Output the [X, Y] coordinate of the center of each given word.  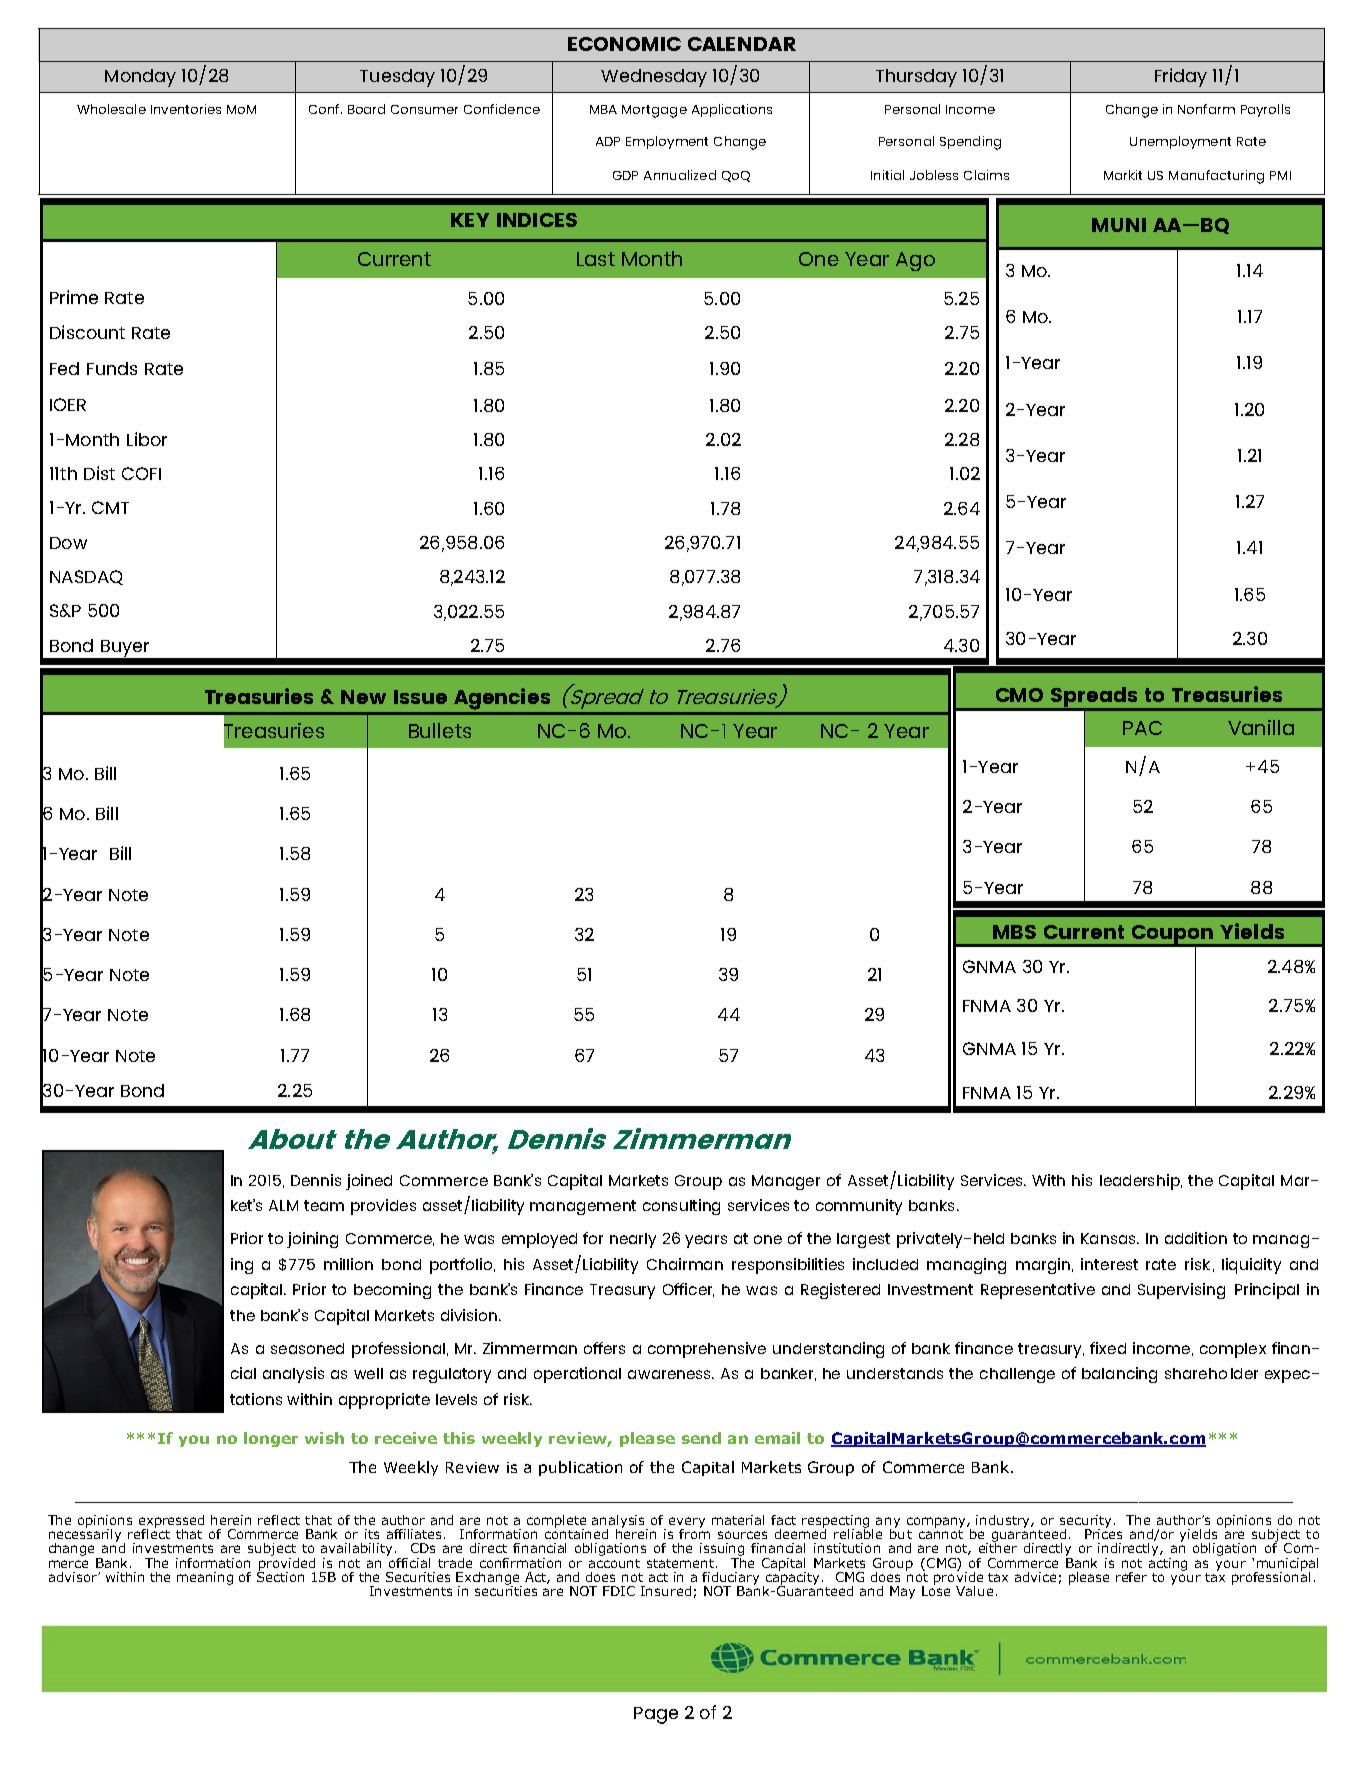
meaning [205, 1578]
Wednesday [654, 78]
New [363, 697]
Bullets [440, 730]
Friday [1181, 77]
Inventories [186, 109]
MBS [1014, 932]
